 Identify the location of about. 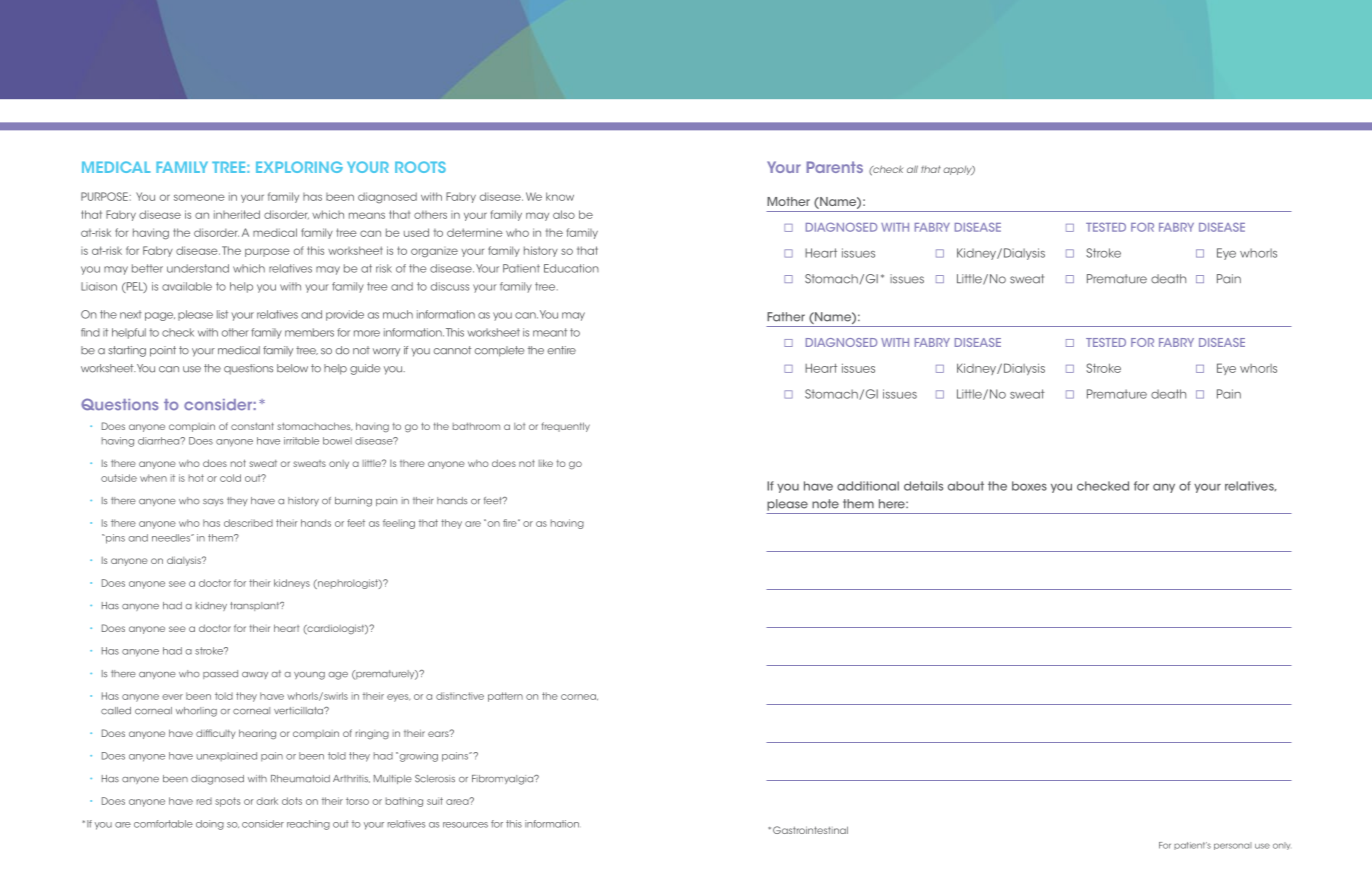
(966, 486).
